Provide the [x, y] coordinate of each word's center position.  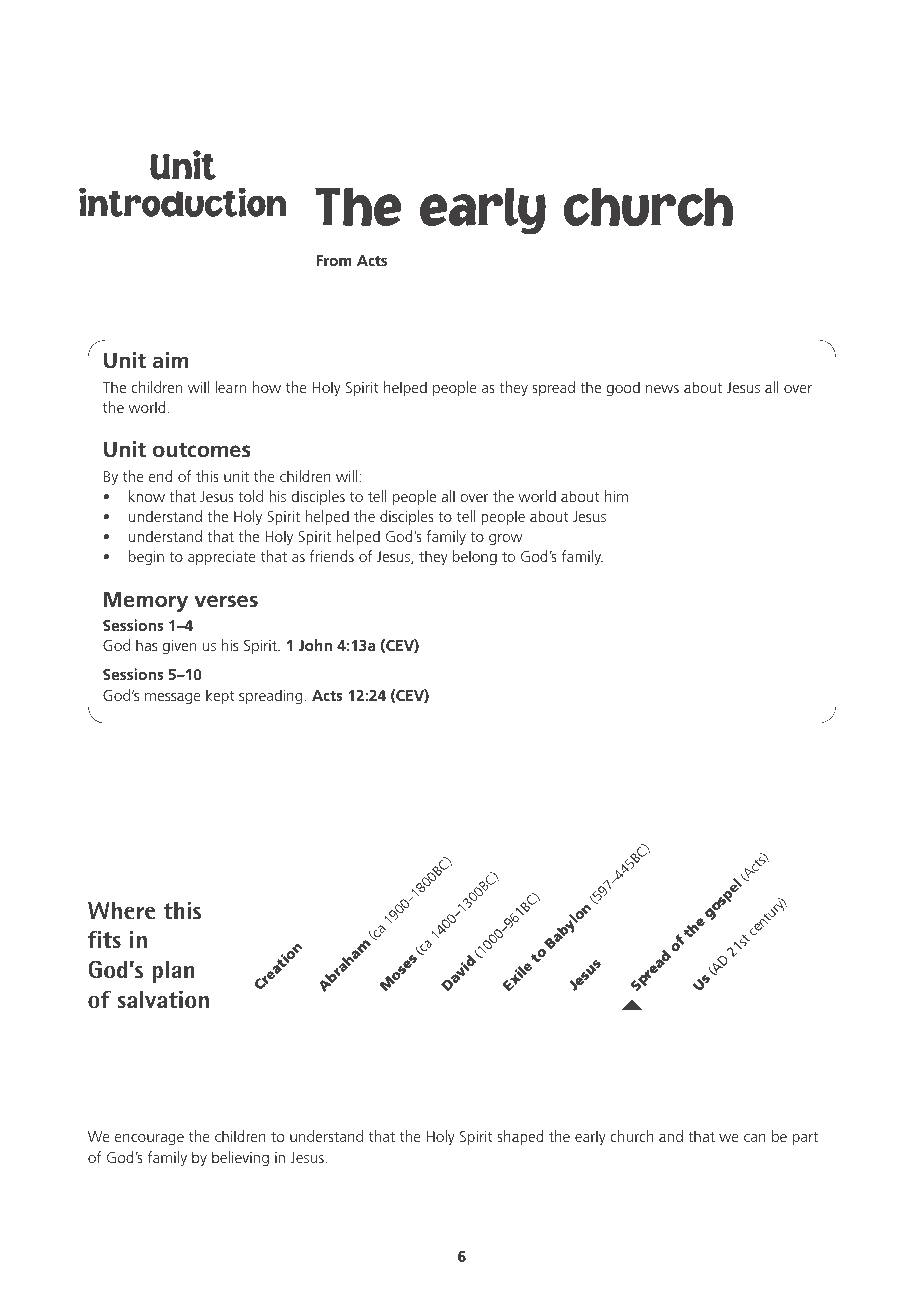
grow [506, 540]
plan [173, 972]
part [805, 1139]
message [173, 699]
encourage [149, 1140]
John [315, 645]
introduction [183, 202]
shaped [520, 1137]
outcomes [202, 450]
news [662, 389]
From [334, 260]
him [616, 496]
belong [475, 558]
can [755, 1138]
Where [121, 911]
